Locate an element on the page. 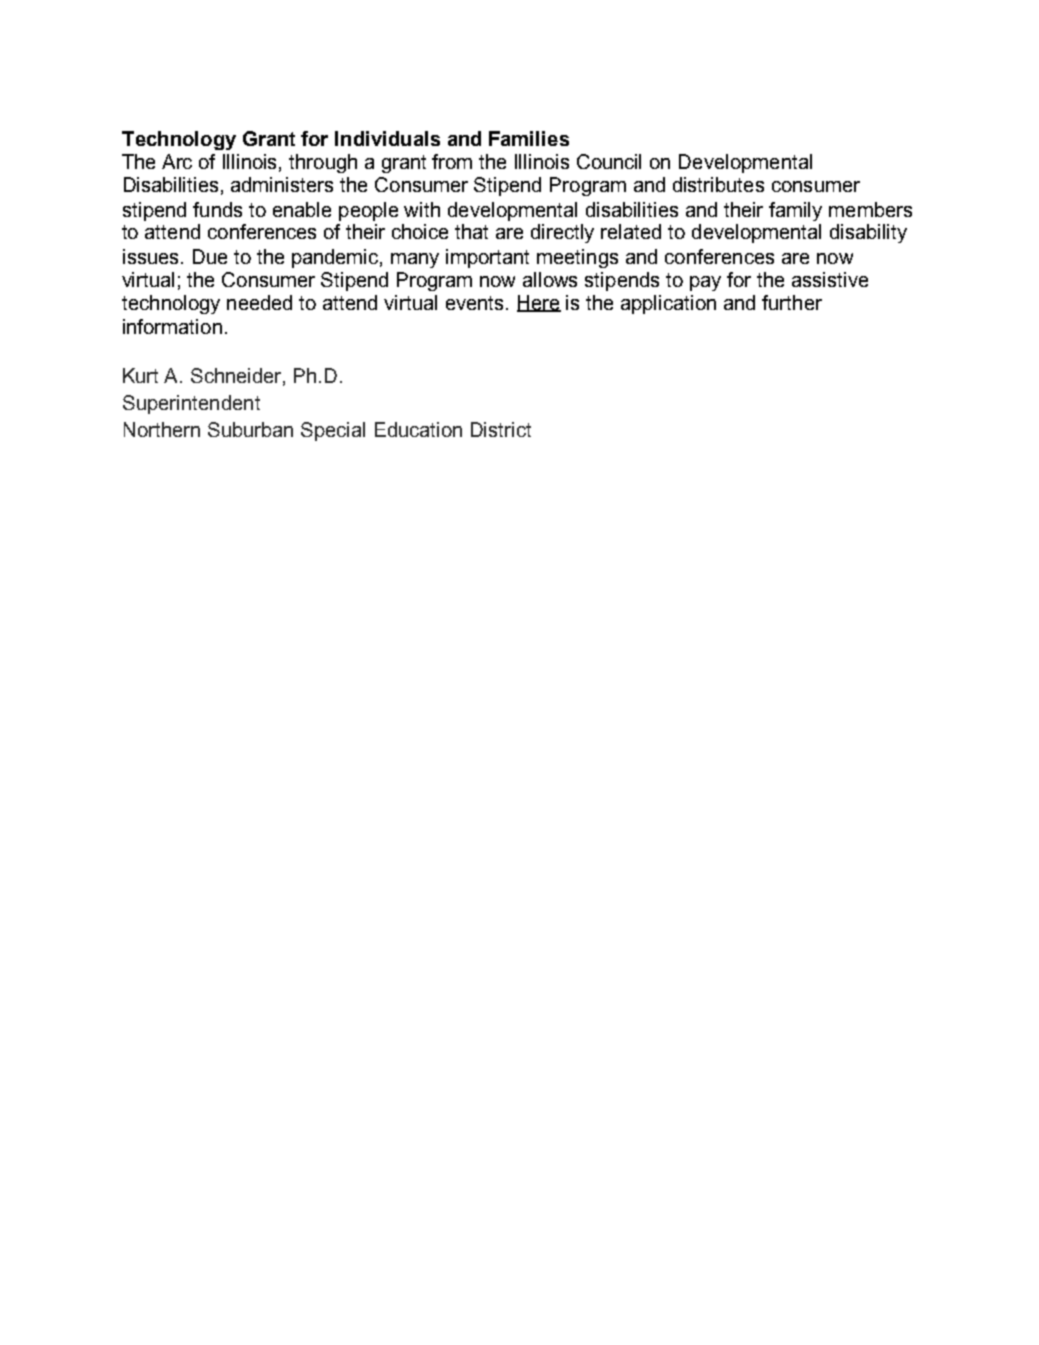 This document has width=1039, height=1345. Council is located at coordinates (609, 161).
